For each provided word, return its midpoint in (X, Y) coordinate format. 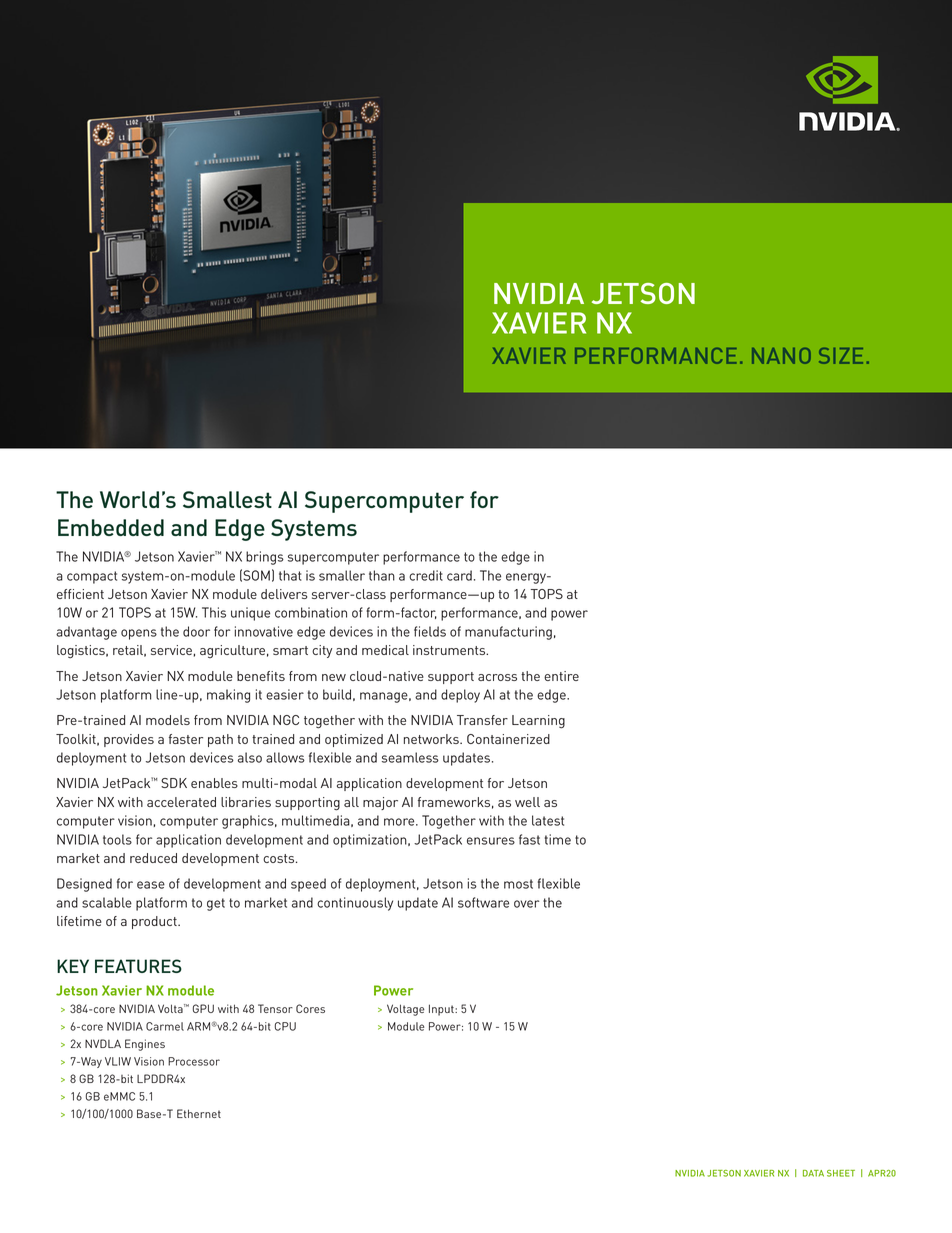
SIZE (841, 356)
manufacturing (508, 633)
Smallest (227, 499)
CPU (285, 1026)
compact (92, 577)
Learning (538, 722)
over (526, 904)
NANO (781, 356)
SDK (174, 783)
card (459, 575)
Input (442, 1010)
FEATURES (138, 966)
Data (813, 1173)
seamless (410, 757)
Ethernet (199, 1113)
